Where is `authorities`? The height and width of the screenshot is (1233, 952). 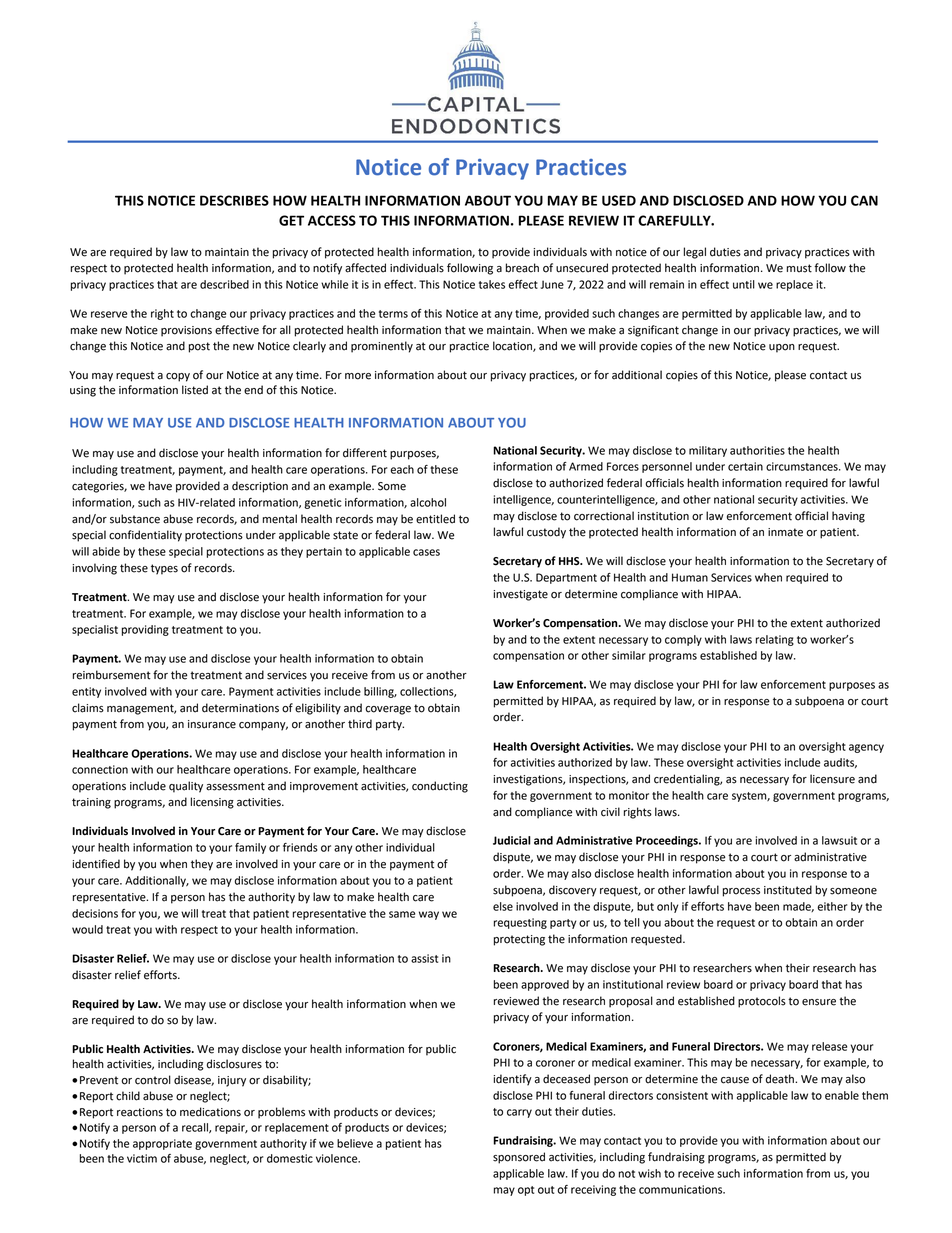
authorities is located at coordinates (757, 450).
